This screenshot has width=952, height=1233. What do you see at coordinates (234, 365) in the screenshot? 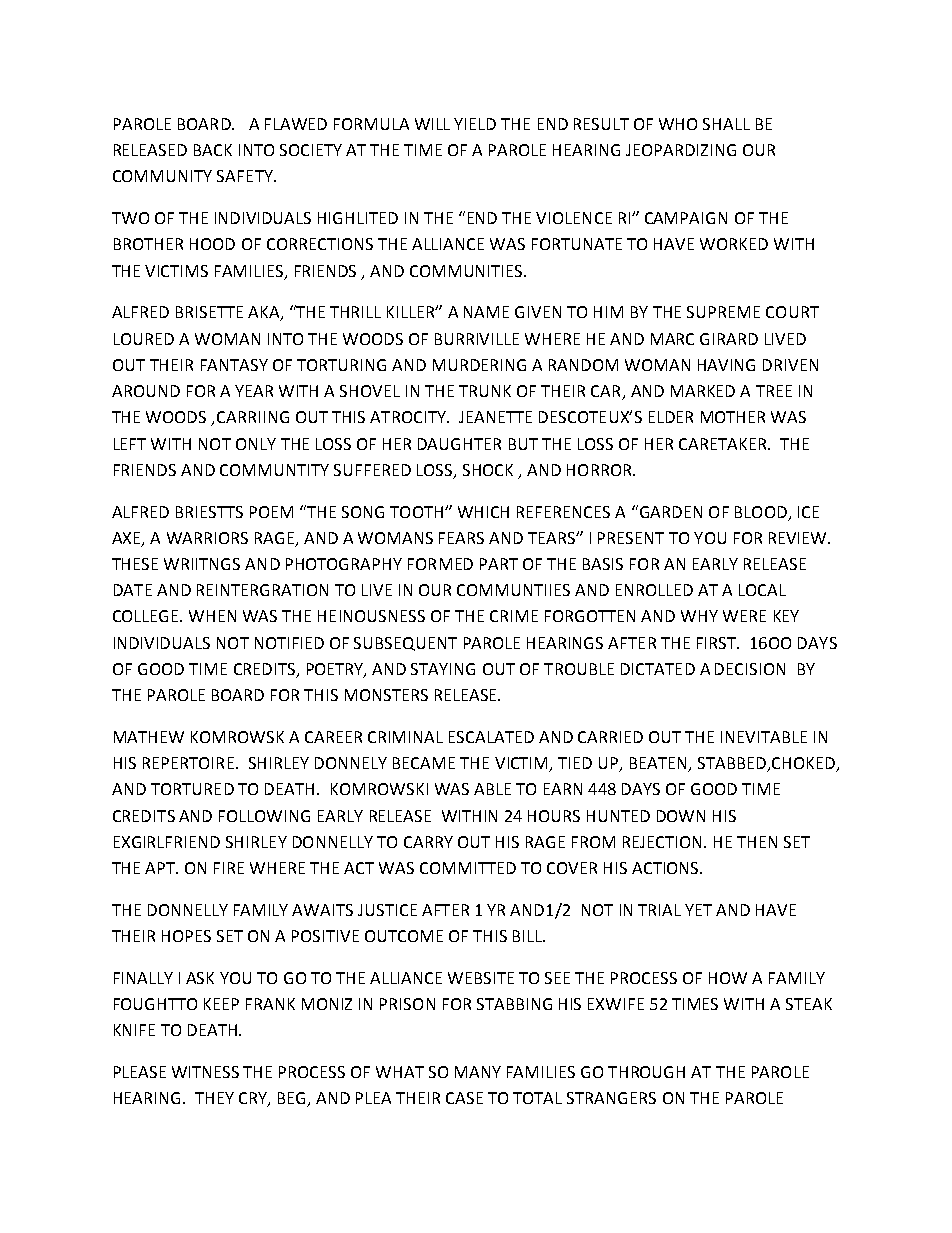
I see `FANTASY` at bounding box center [234, 365].
